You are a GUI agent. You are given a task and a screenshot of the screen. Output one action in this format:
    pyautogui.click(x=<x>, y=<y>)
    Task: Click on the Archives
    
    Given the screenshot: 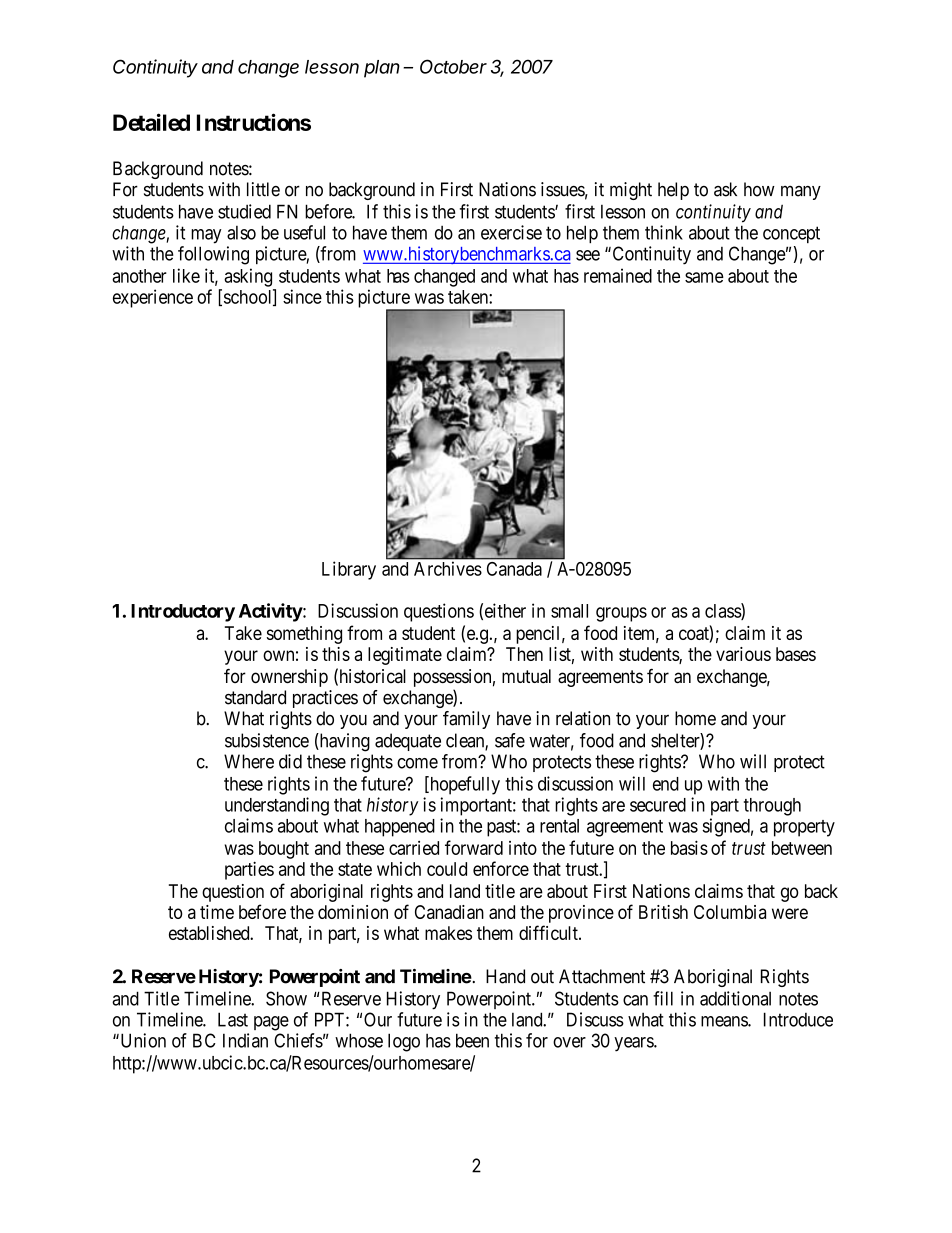 What is the action you would take?
    pyautogui.click(x=448, y=569)
